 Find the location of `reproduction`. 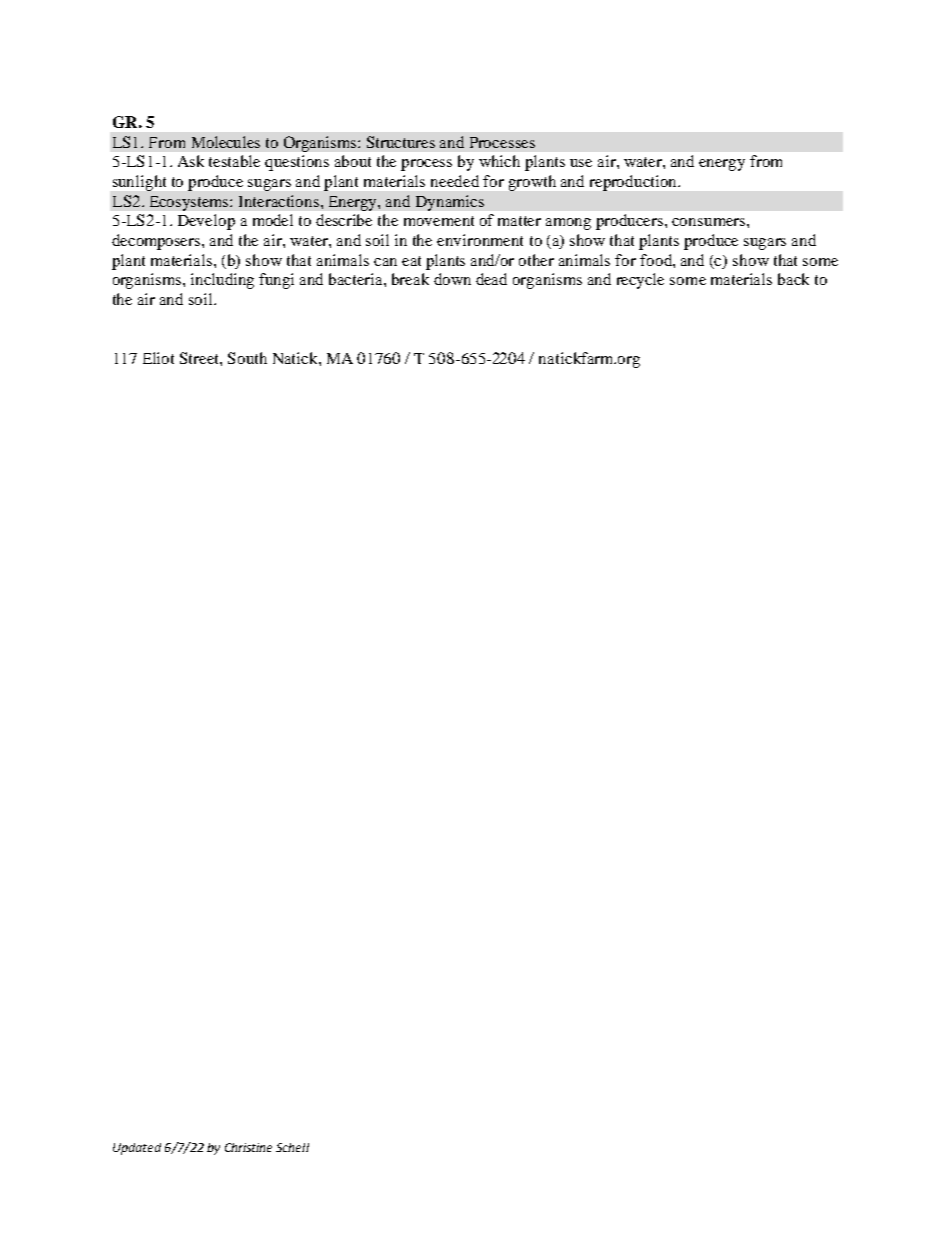

reproduction is located at coordinates (634, 183).
